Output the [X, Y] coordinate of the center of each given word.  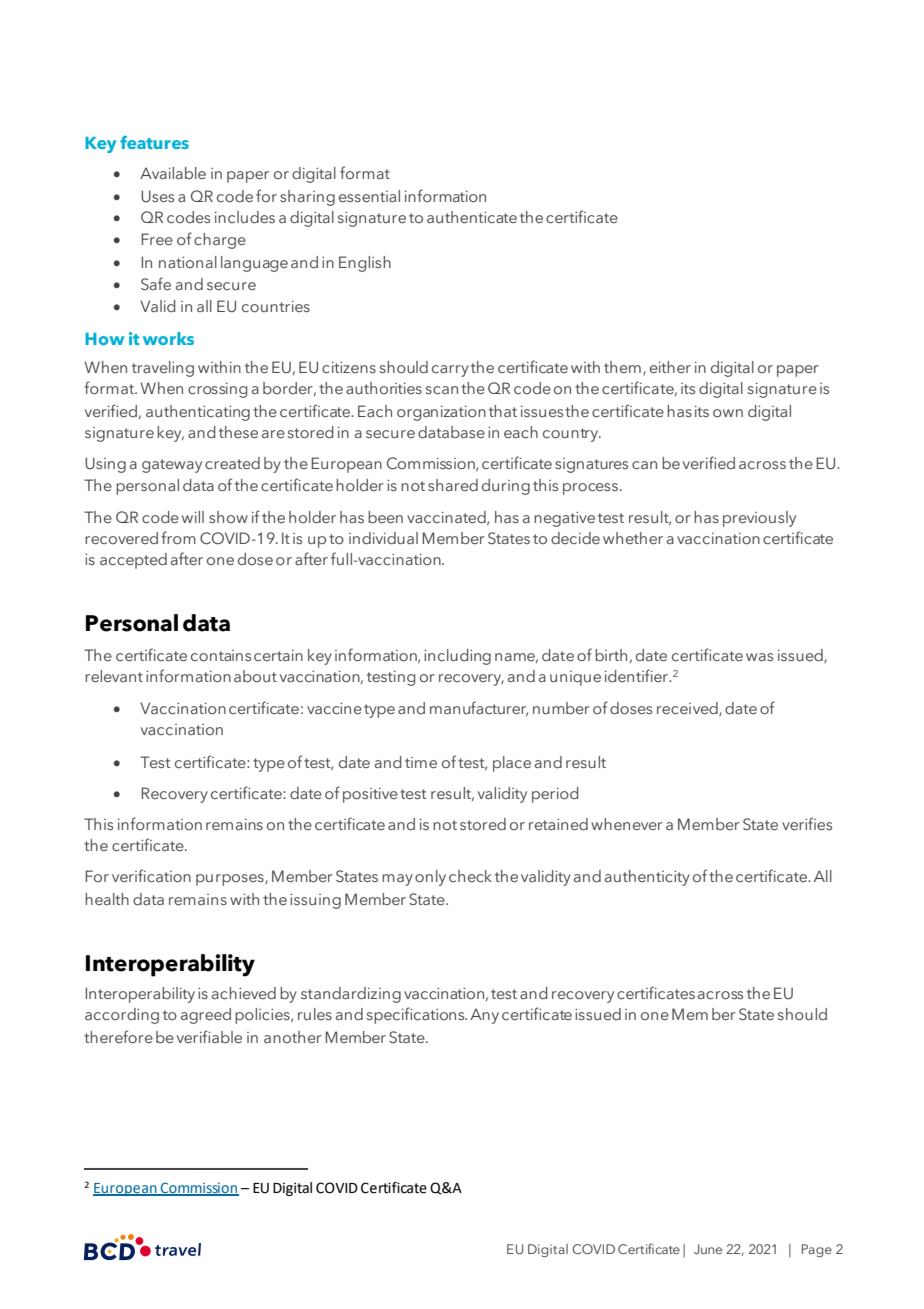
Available [173, 173]
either [670, 367]
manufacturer [479, 708]
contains [221, 655]
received [688, 709]
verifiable [209, 1036]
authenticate [472, 217]
